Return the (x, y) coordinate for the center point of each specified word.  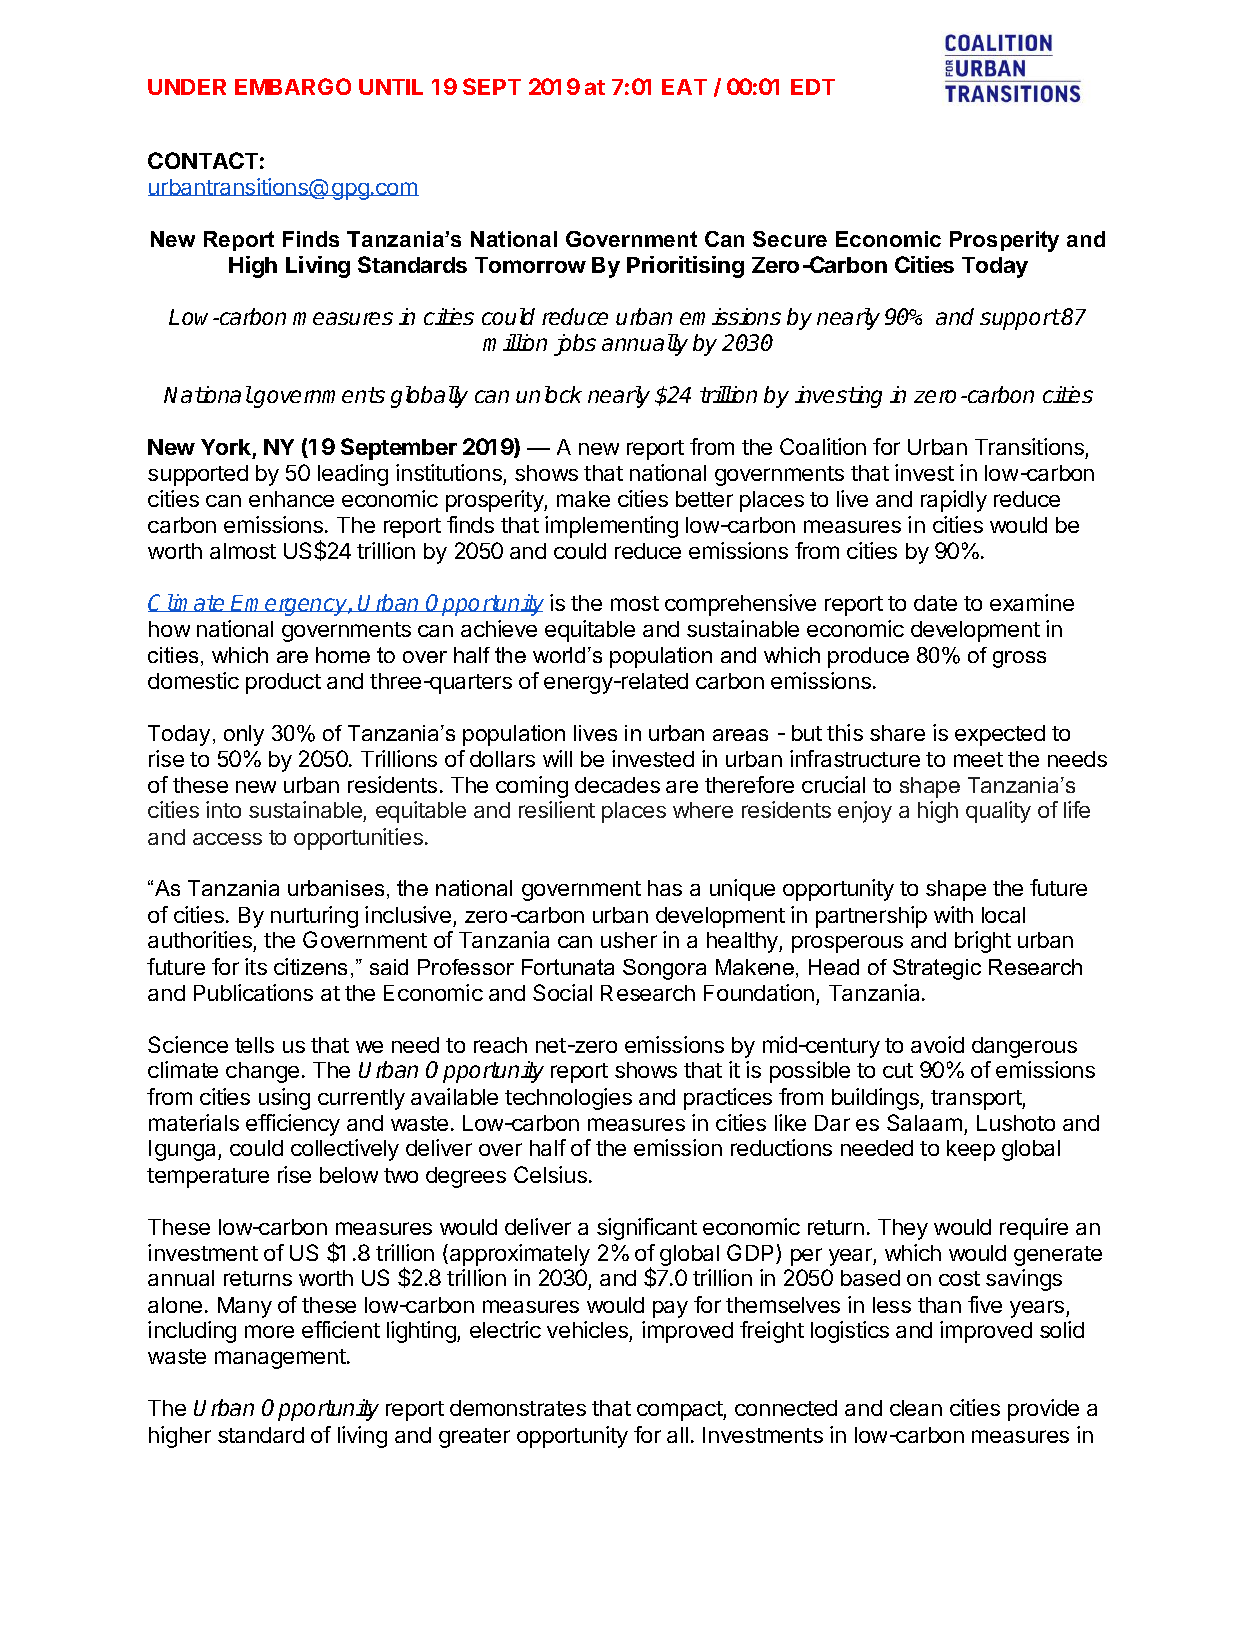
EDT (813, 87)
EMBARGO (293, 86)
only (244, 735)
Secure (790, 239)
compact (680, 1411)
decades (617, 785)
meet (978, 759)
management (281, 1359)
